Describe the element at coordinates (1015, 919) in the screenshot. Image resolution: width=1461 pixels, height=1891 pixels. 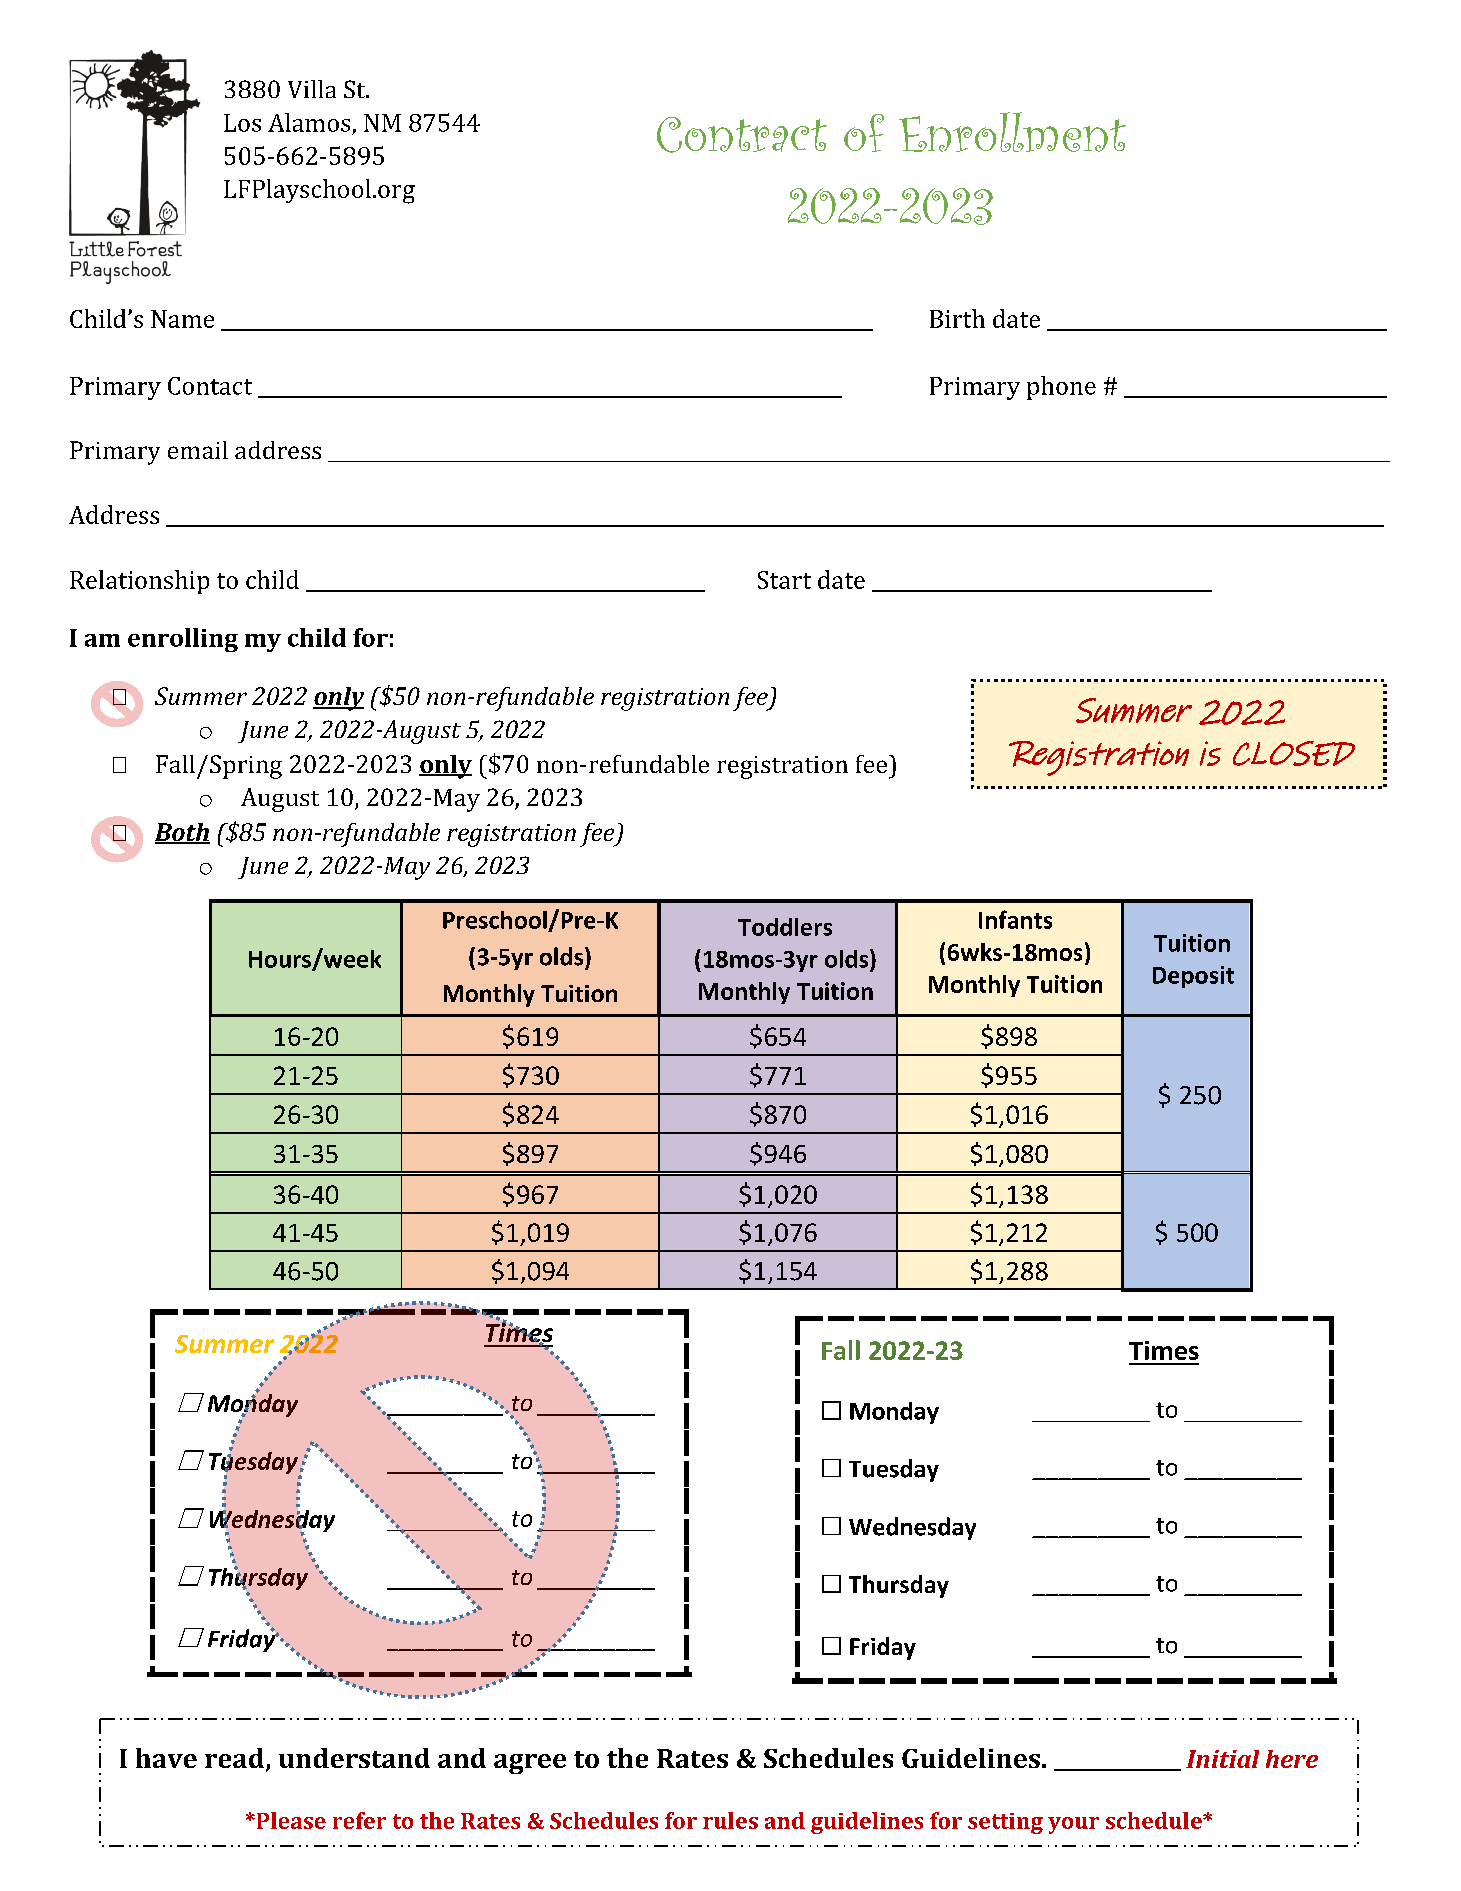
I see `Infants` at that location.
